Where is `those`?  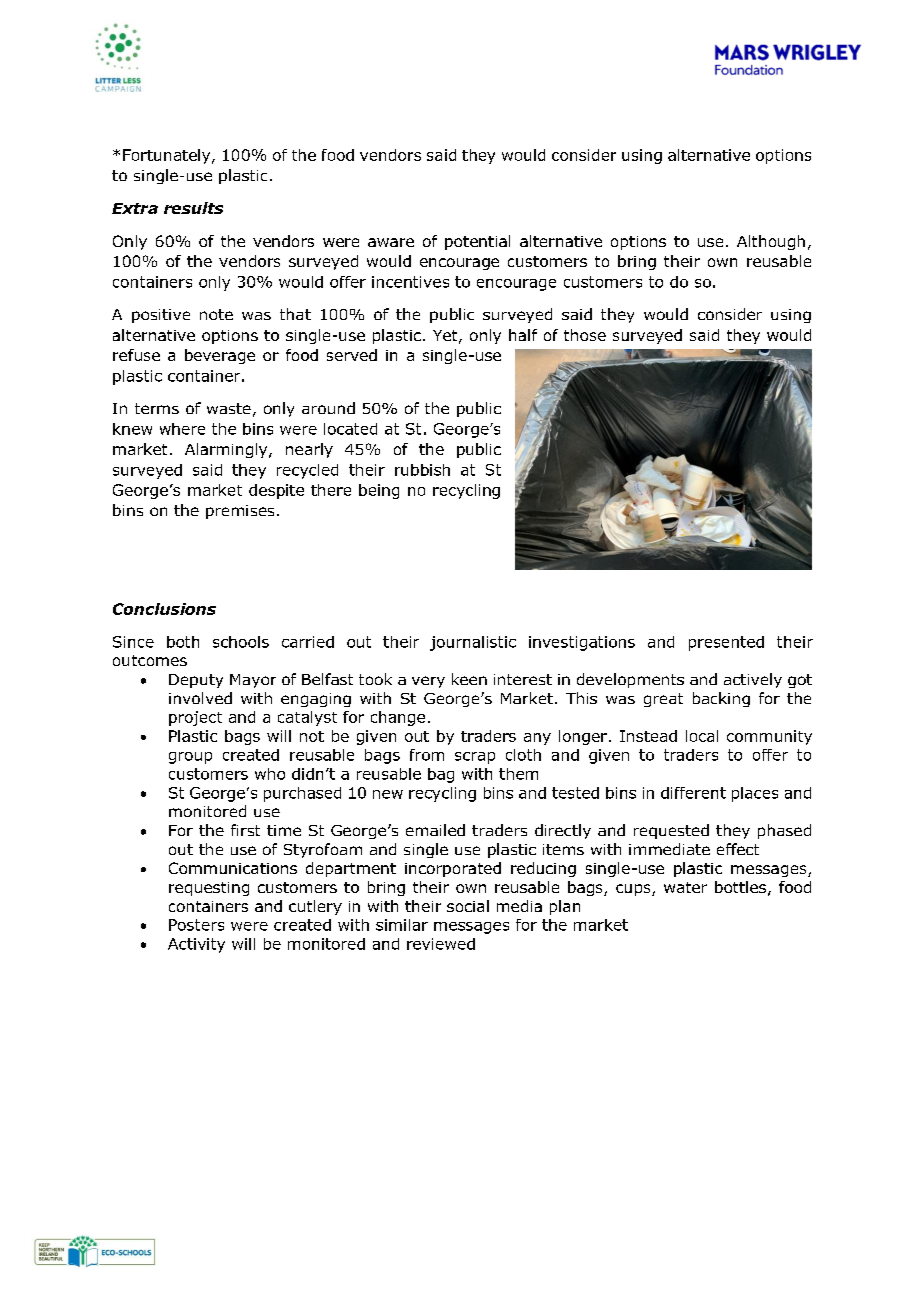
those is located at coordinates (585, 335).
